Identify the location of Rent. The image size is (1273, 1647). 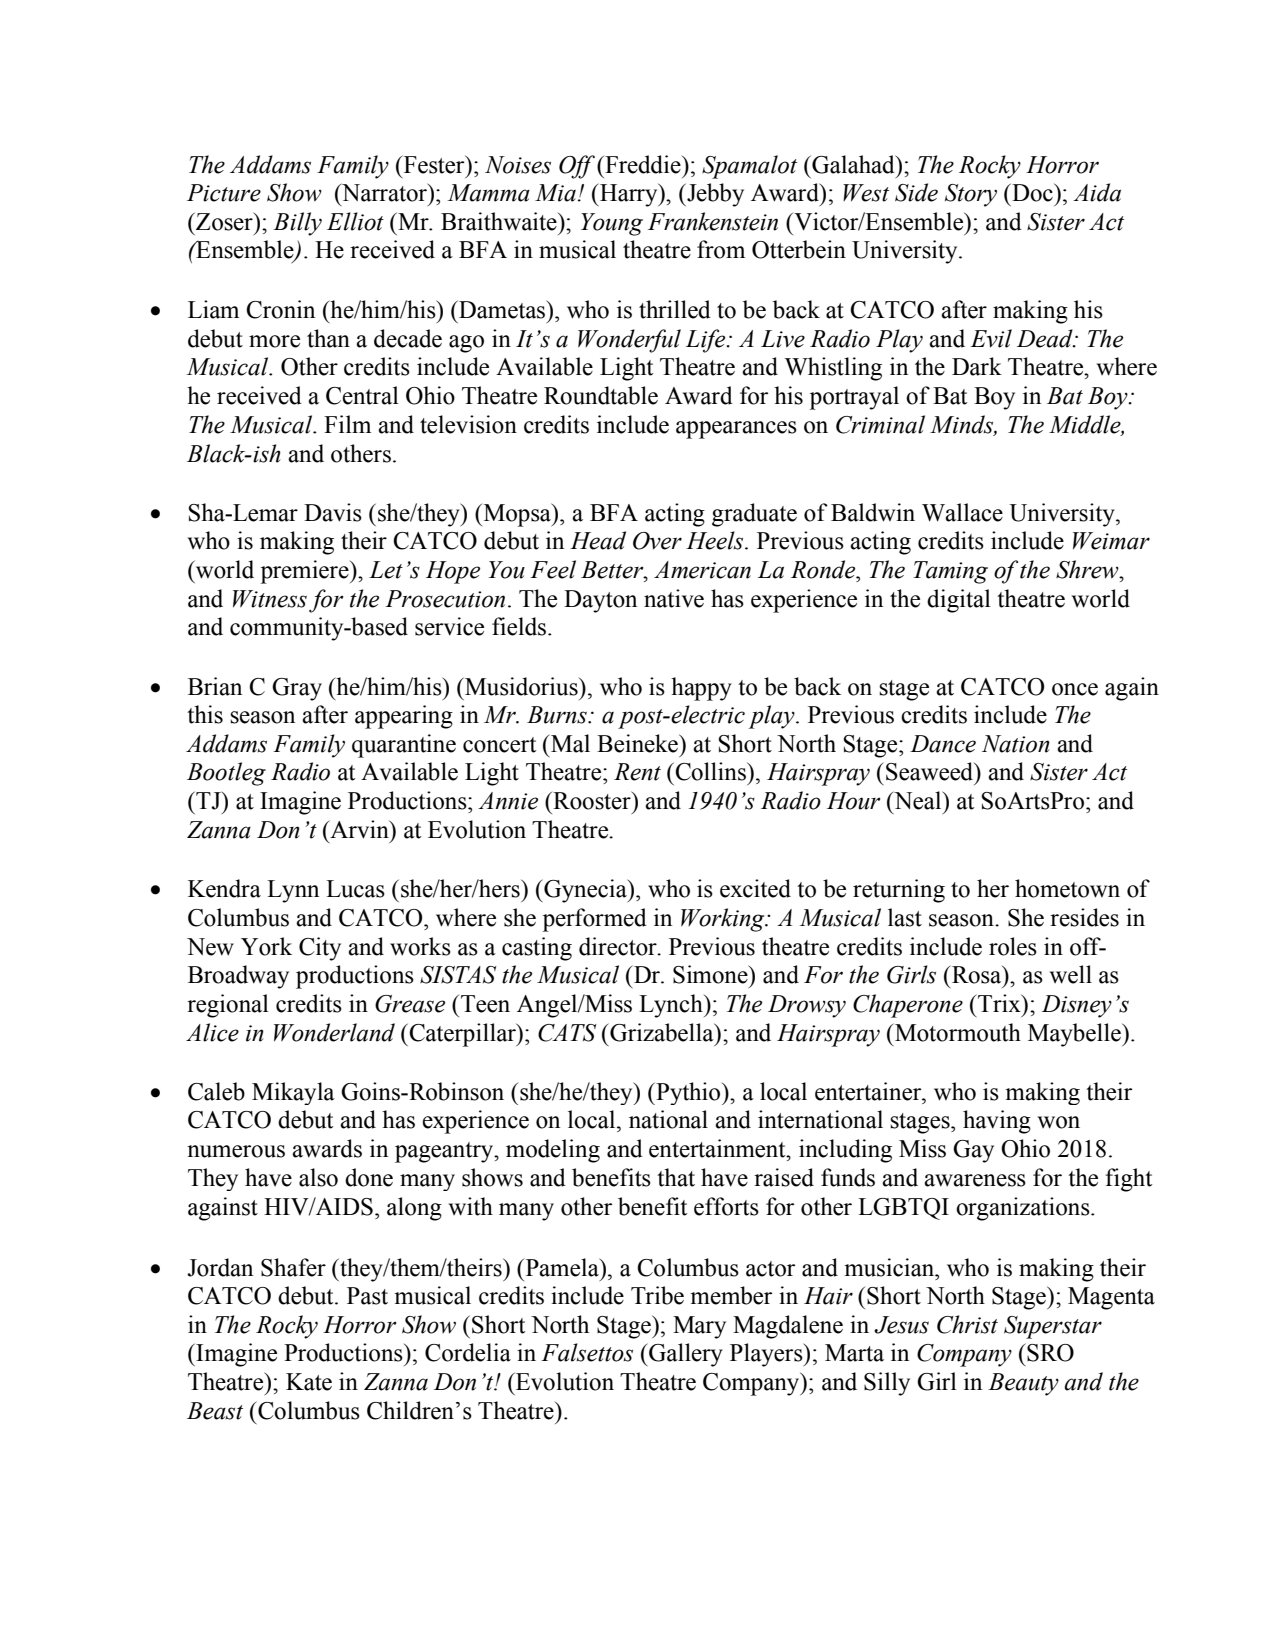
(637, 772).
